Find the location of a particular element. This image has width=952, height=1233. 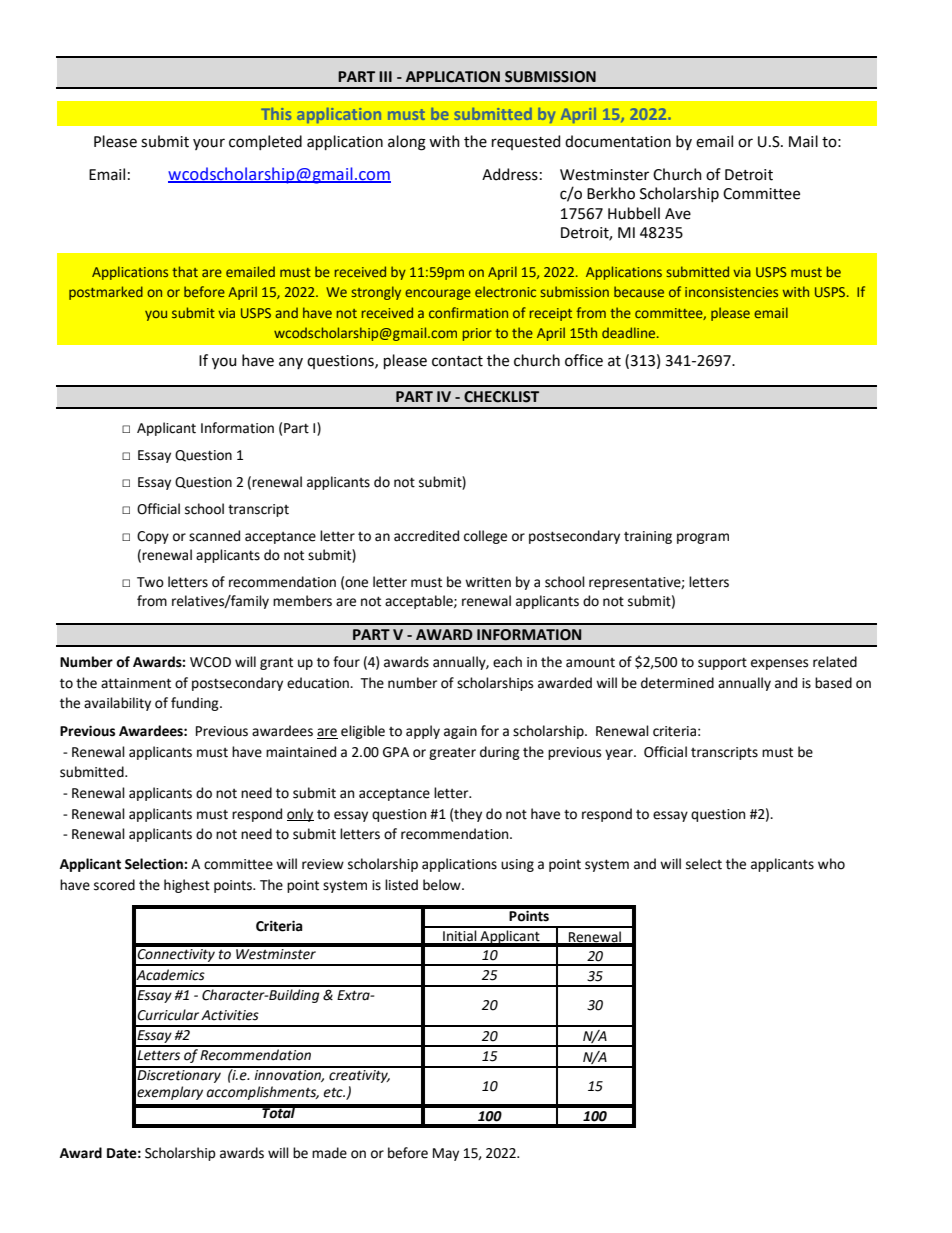

documentation is located at coordinates (618, 141).
